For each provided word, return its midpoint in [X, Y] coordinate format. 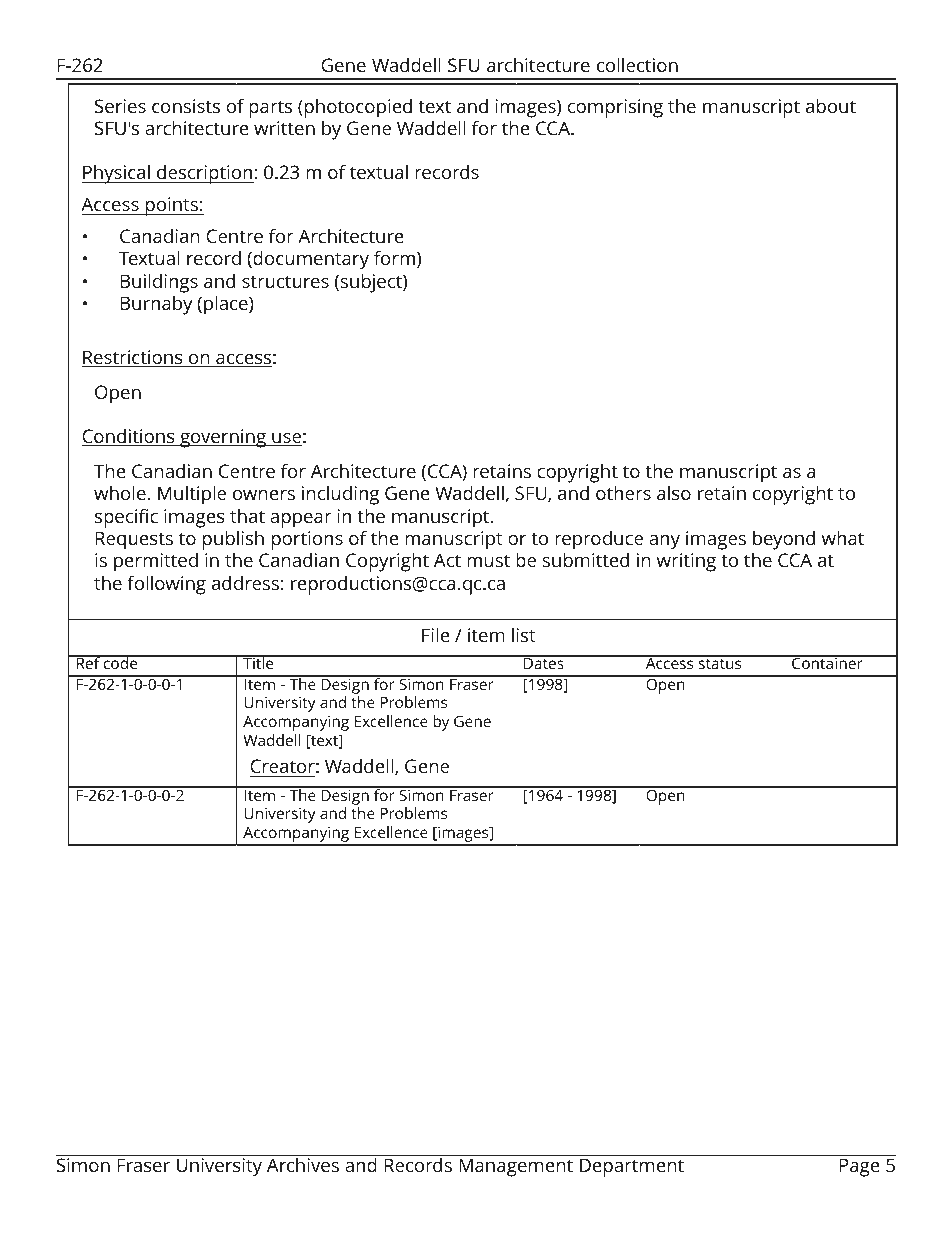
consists [186, 106]
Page [860, 1167]
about [831, 105]
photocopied [358, 108]
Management [516, 1167]
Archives [303, 1163]
